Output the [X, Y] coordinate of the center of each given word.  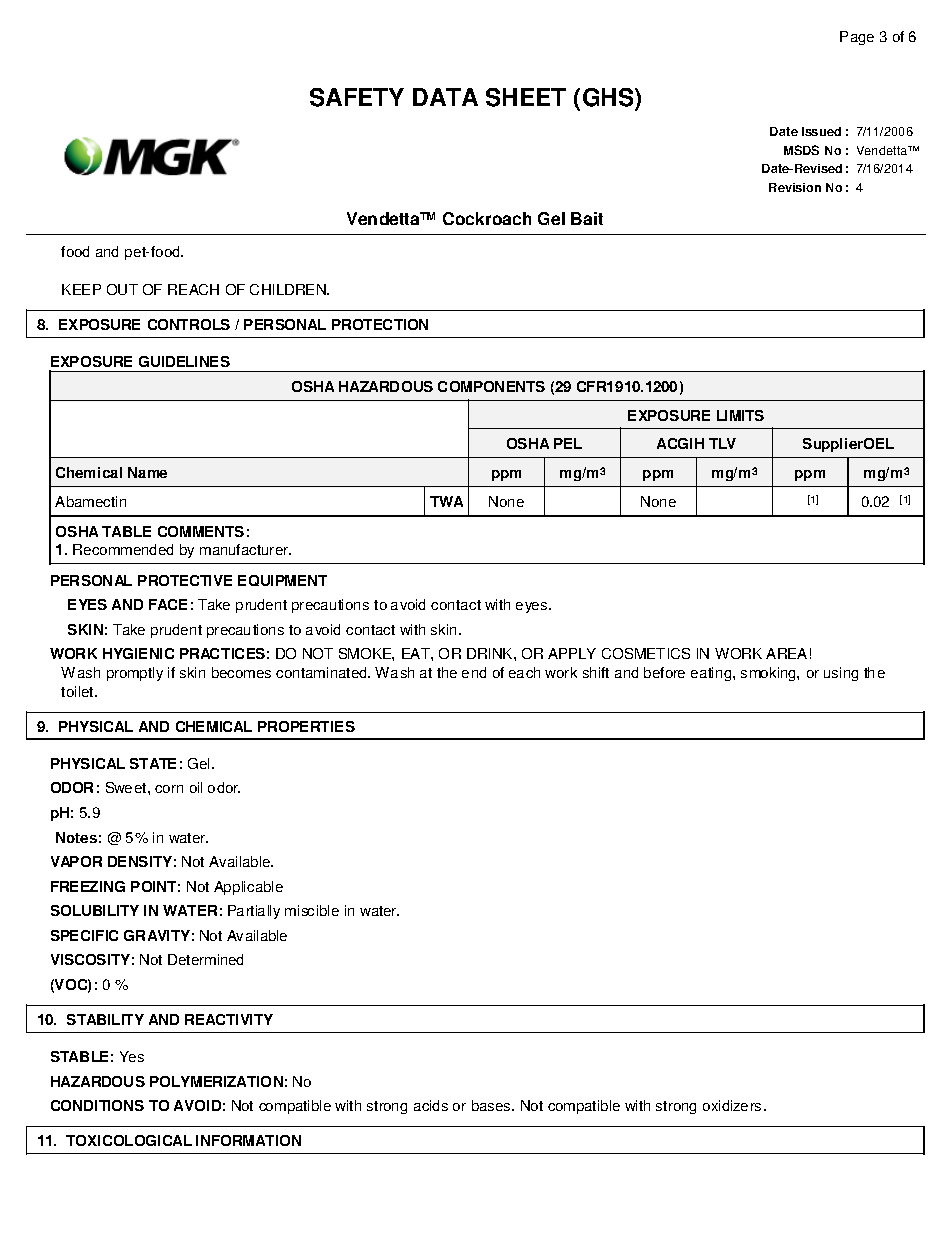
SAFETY [357, 97]
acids [431, 1105]
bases [492, 1105]
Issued [821, 131]
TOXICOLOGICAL [129, 1140]
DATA [445, 97]
